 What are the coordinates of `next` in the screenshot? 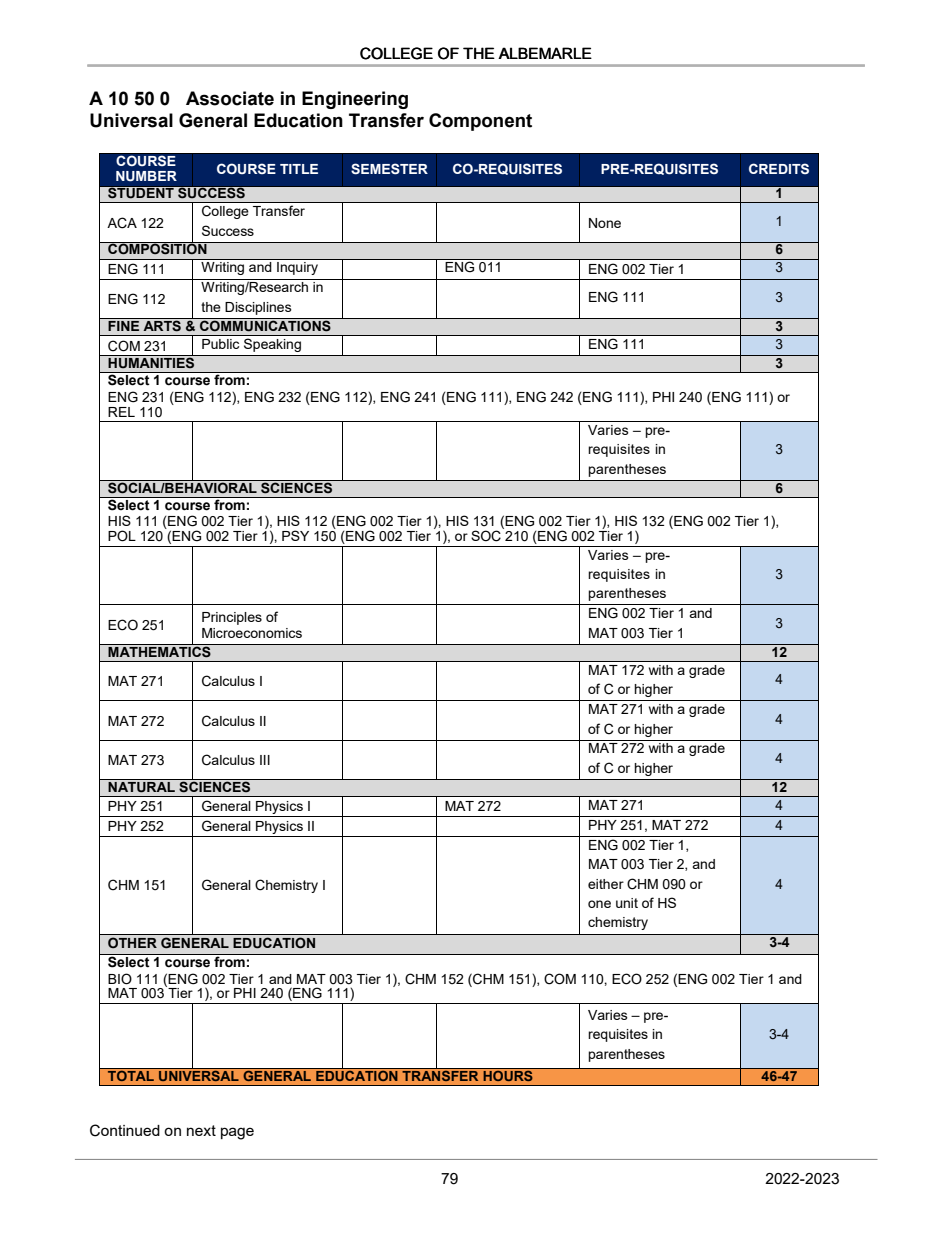 It's located at (201, 1130).
